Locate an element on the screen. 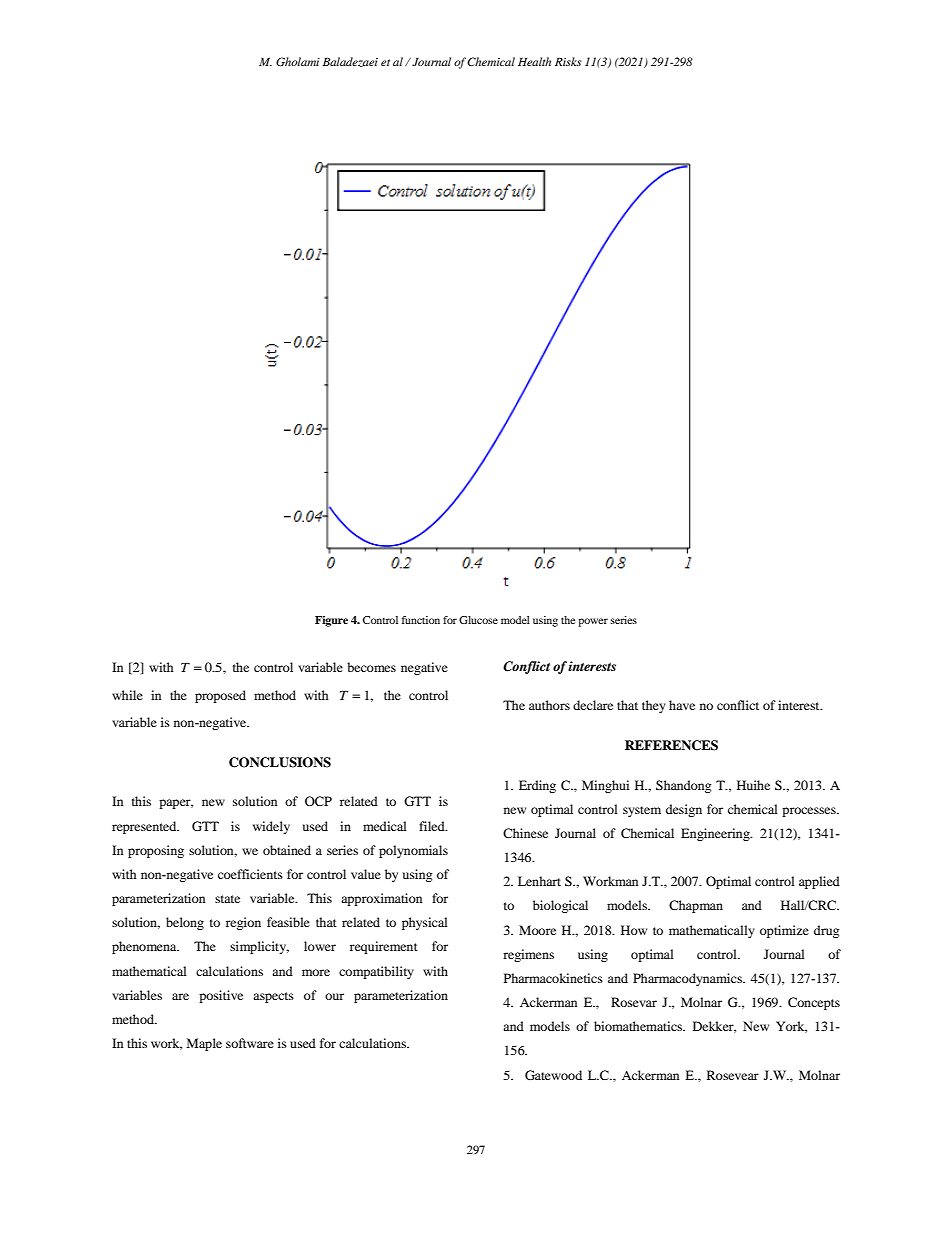 The height and width of the screenshot is (1233, 952). Figure is located at coordinates (331, 621).
